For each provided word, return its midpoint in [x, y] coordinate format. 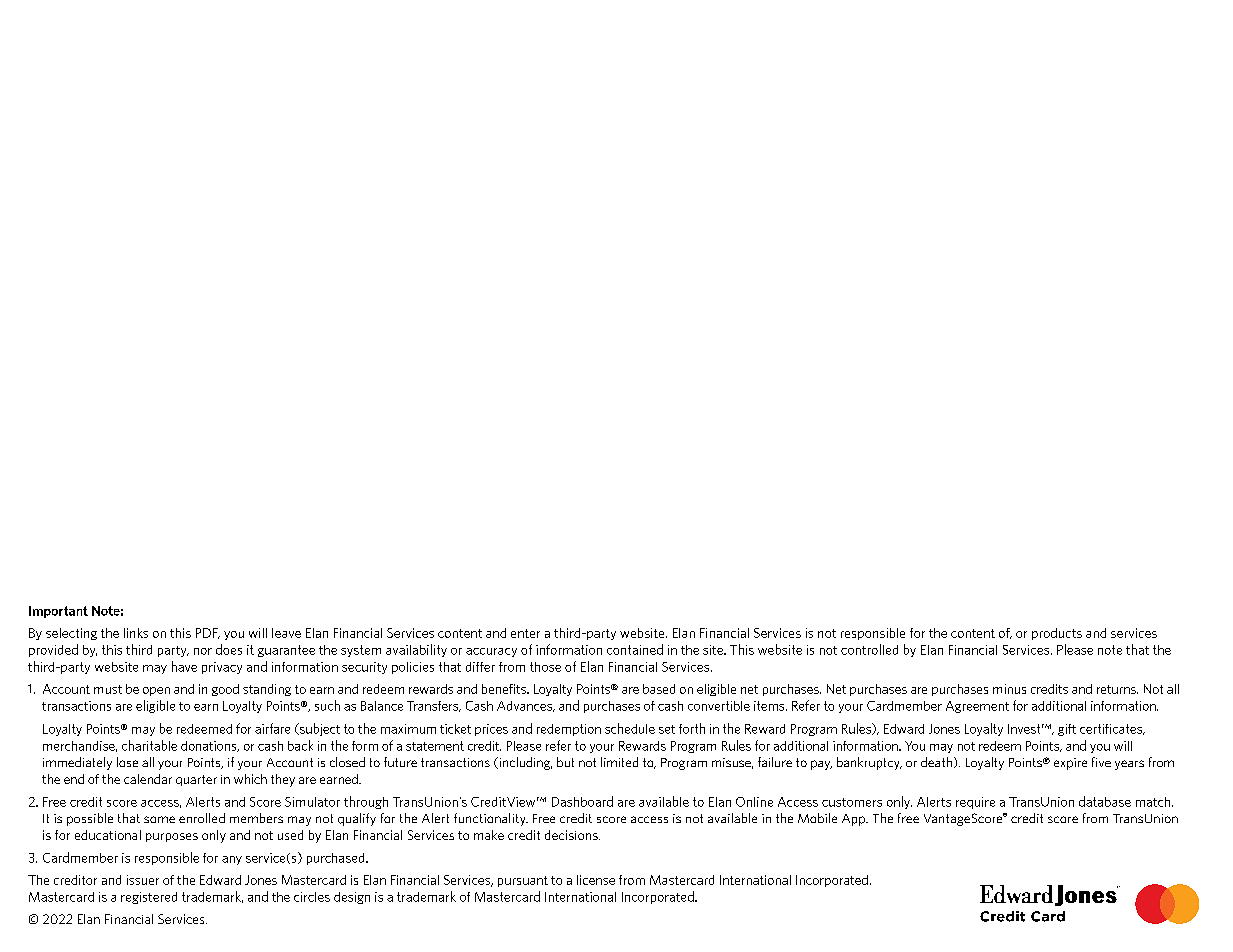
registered [149, 898]
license [596, 880]
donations [210, 746]
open [156, 691]
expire [1070, 764]
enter [525, 633]
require [975, 803]
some [159, 819]
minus [1009, 689]
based [659, 689]
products [1057, 634]
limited [619, 762]
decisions [572, 835]
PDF [208, 633]
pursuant [523, 881]
